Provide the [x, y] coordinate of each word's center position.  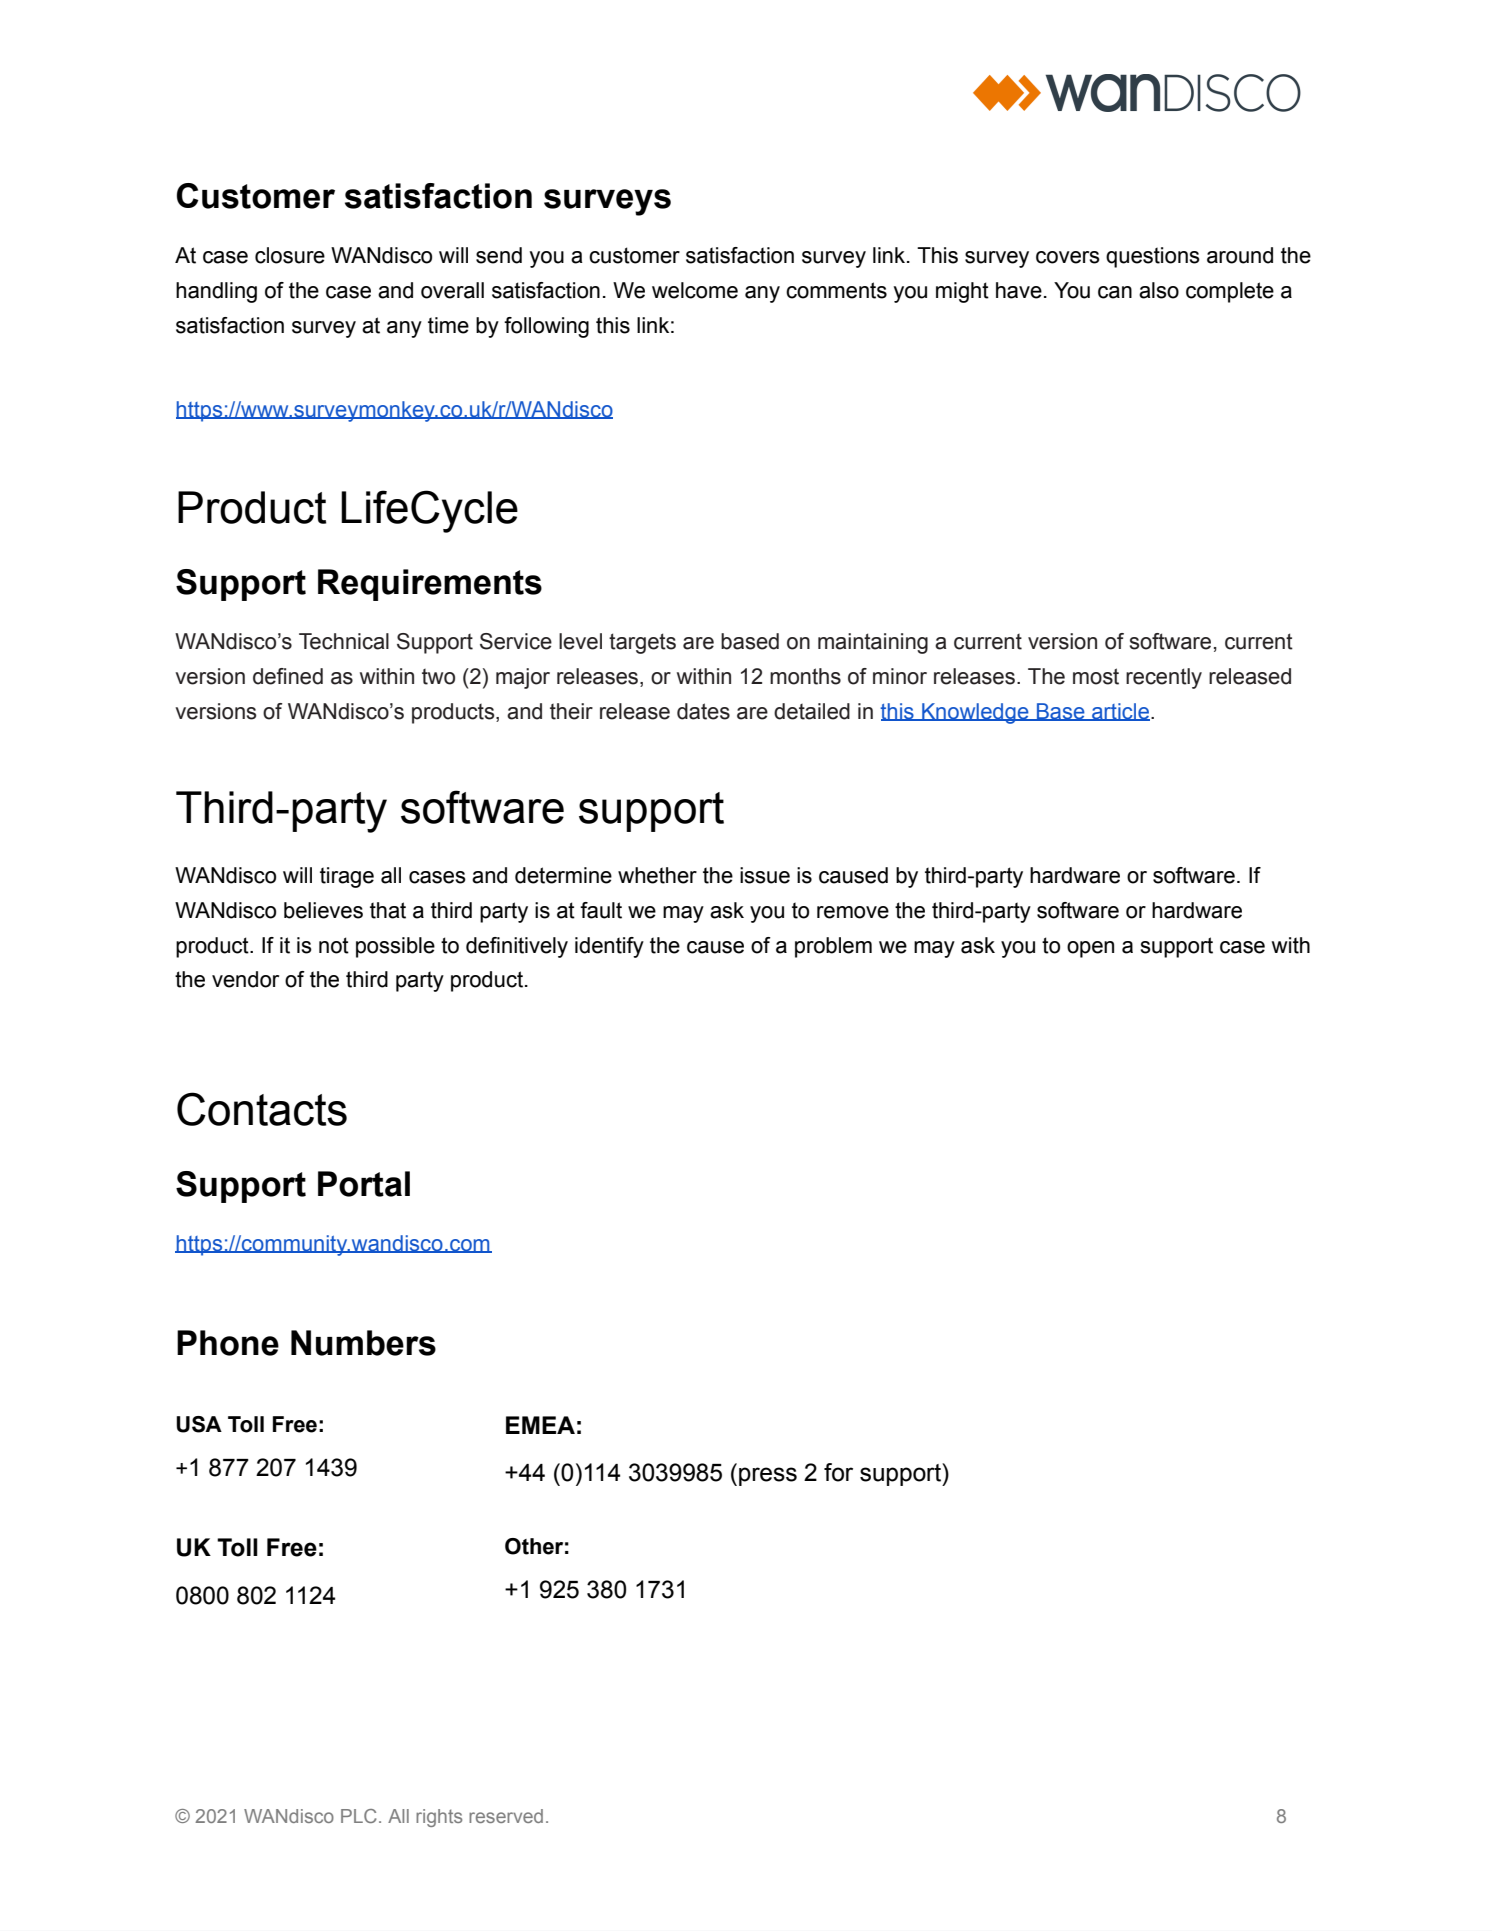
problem [833, 947]
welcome [695, 290]
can [1115, 292]
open [1090, 949]
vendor [245, 979]
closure [290, 255]
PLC [359, 1816]
